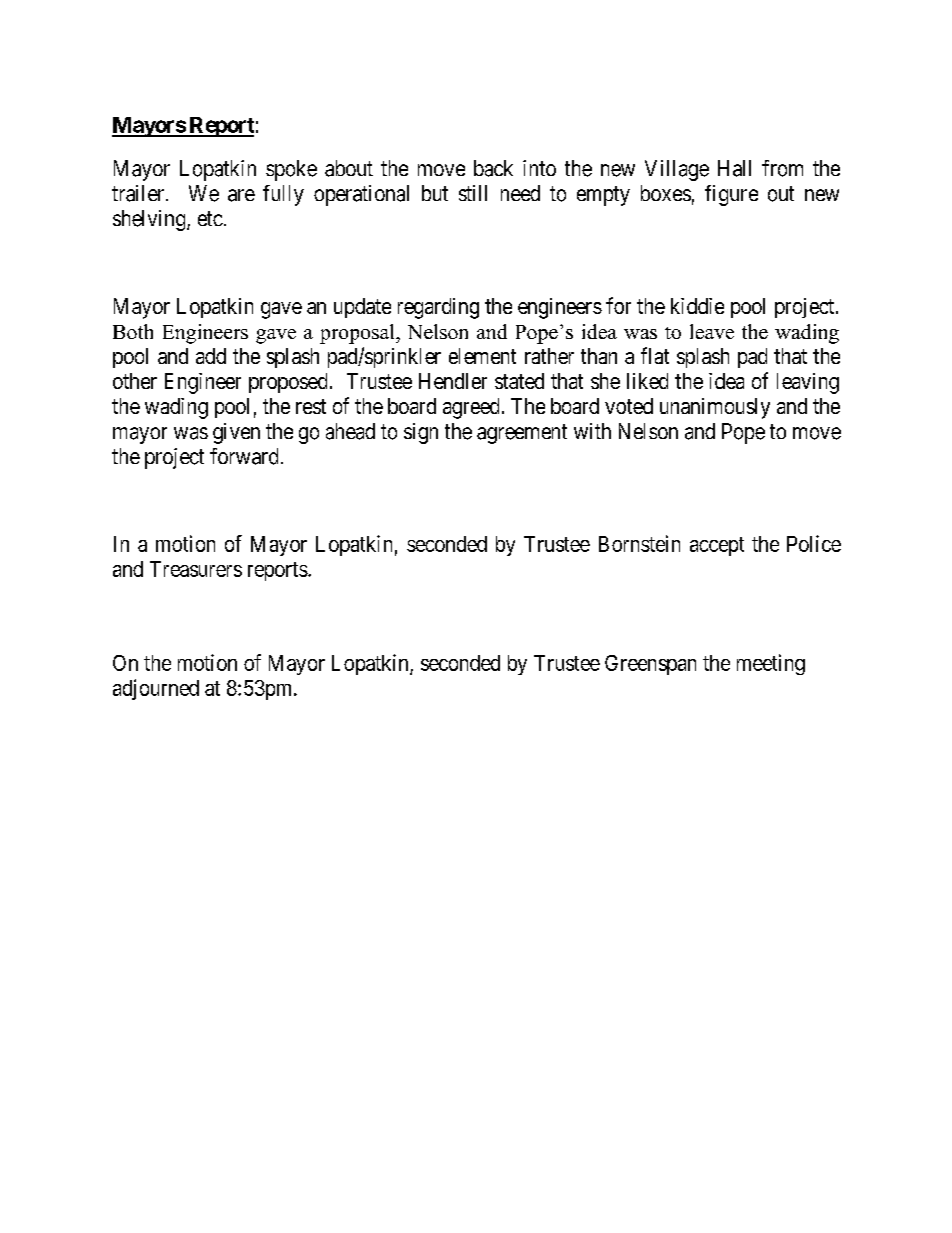 This screenshot has width=952, height=1233. Describe the element at coordinates (473, 193) in the screenshot. I see `still` at that location.
